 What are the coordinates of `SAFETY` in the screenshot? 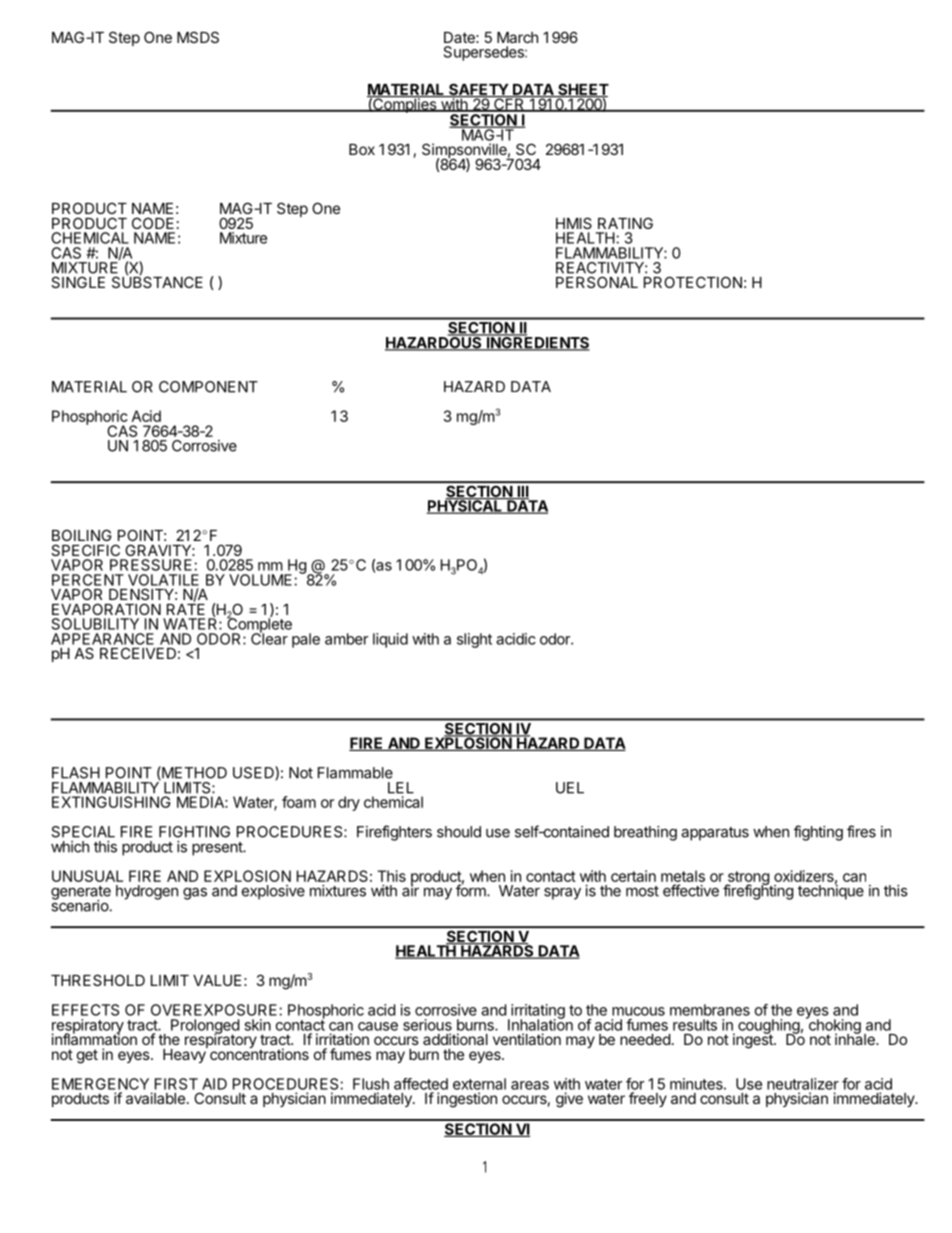 It's located at (478, 90).
